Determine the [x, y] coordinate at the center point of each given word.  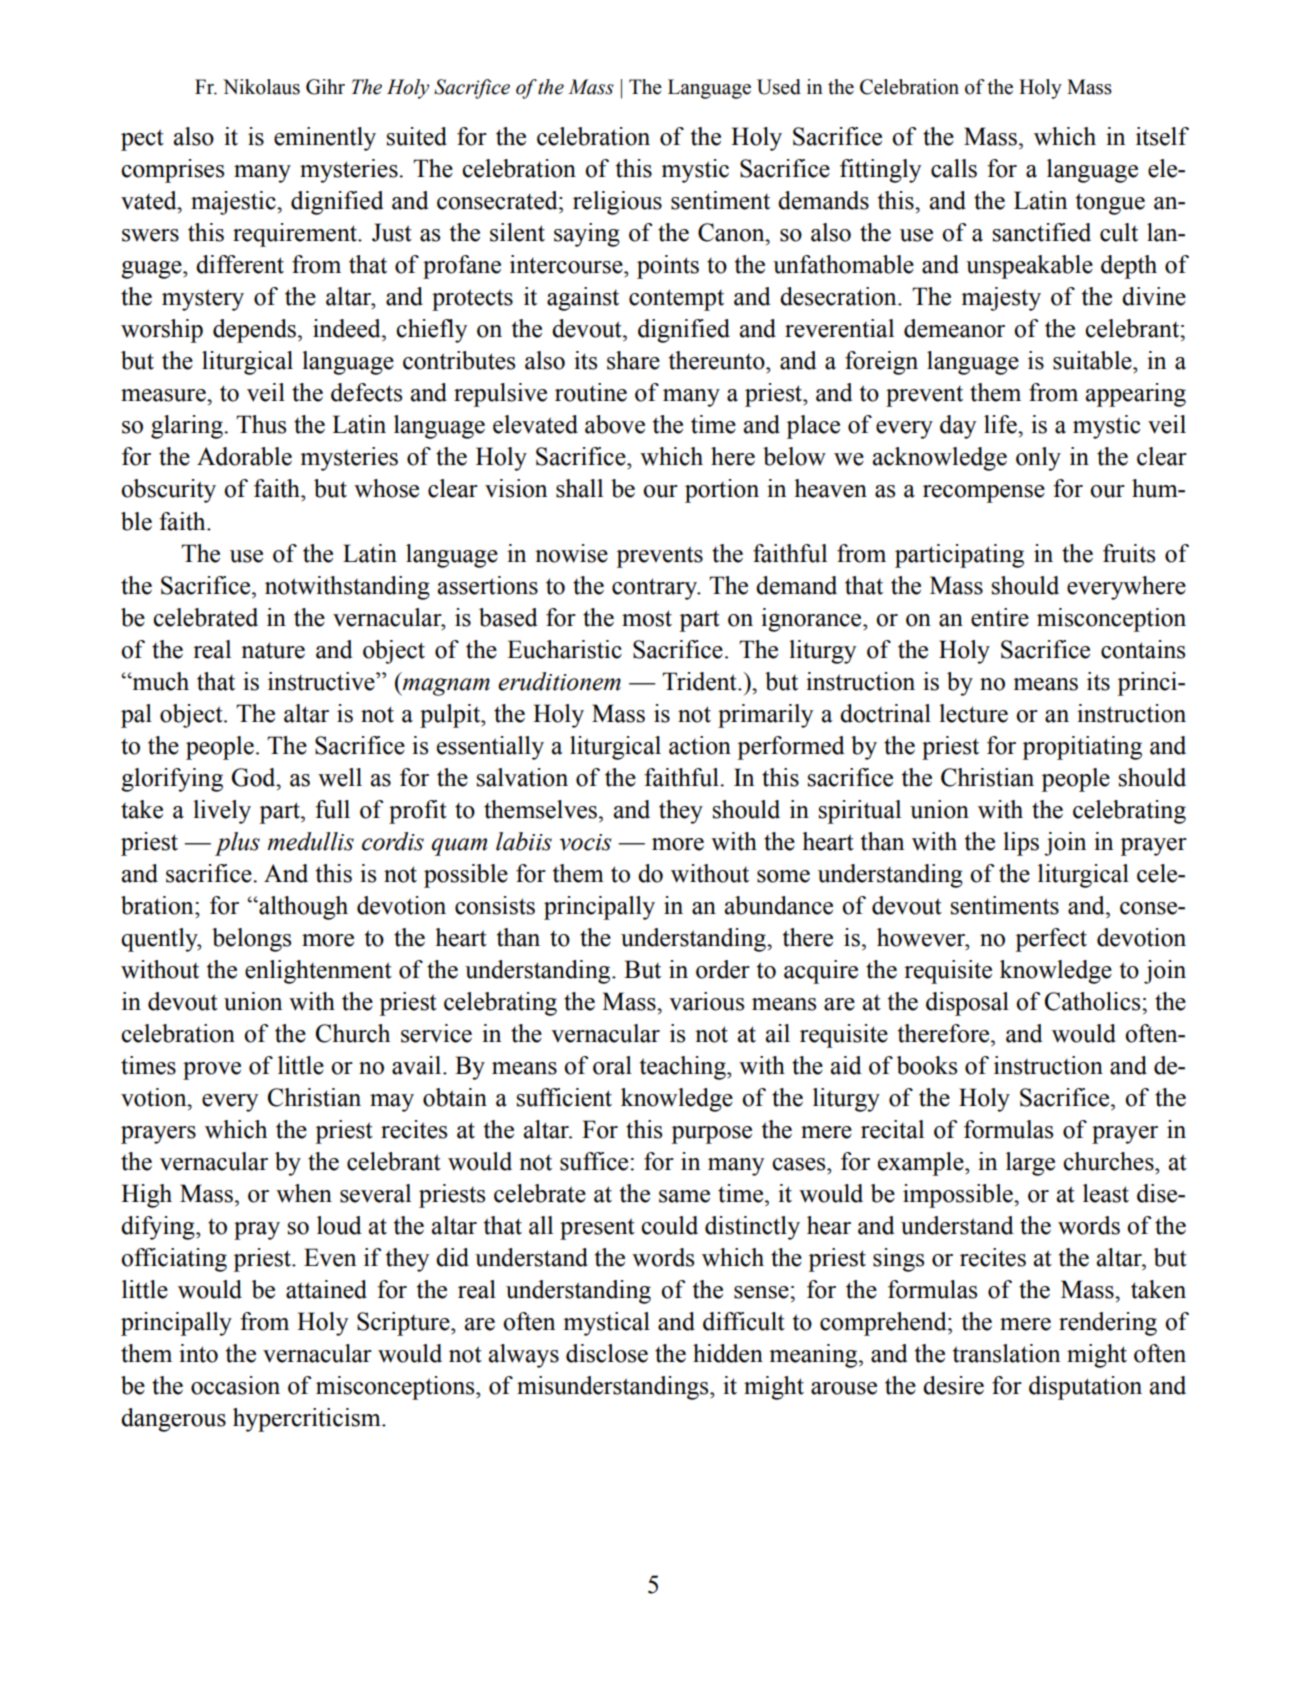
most [647, 618]
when [304, 1193]
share [633, 360]
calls [954, 168]
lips [1021, 844]
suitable [1093, 360]
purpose [711, 1135]
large [1030, 1164]
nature [273, 650]
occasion [235, 1385]
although [302, 908]
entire [1000, 617]
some [783, 876]
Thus [261, 424]
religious [617, 203]
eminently [325, 139]
